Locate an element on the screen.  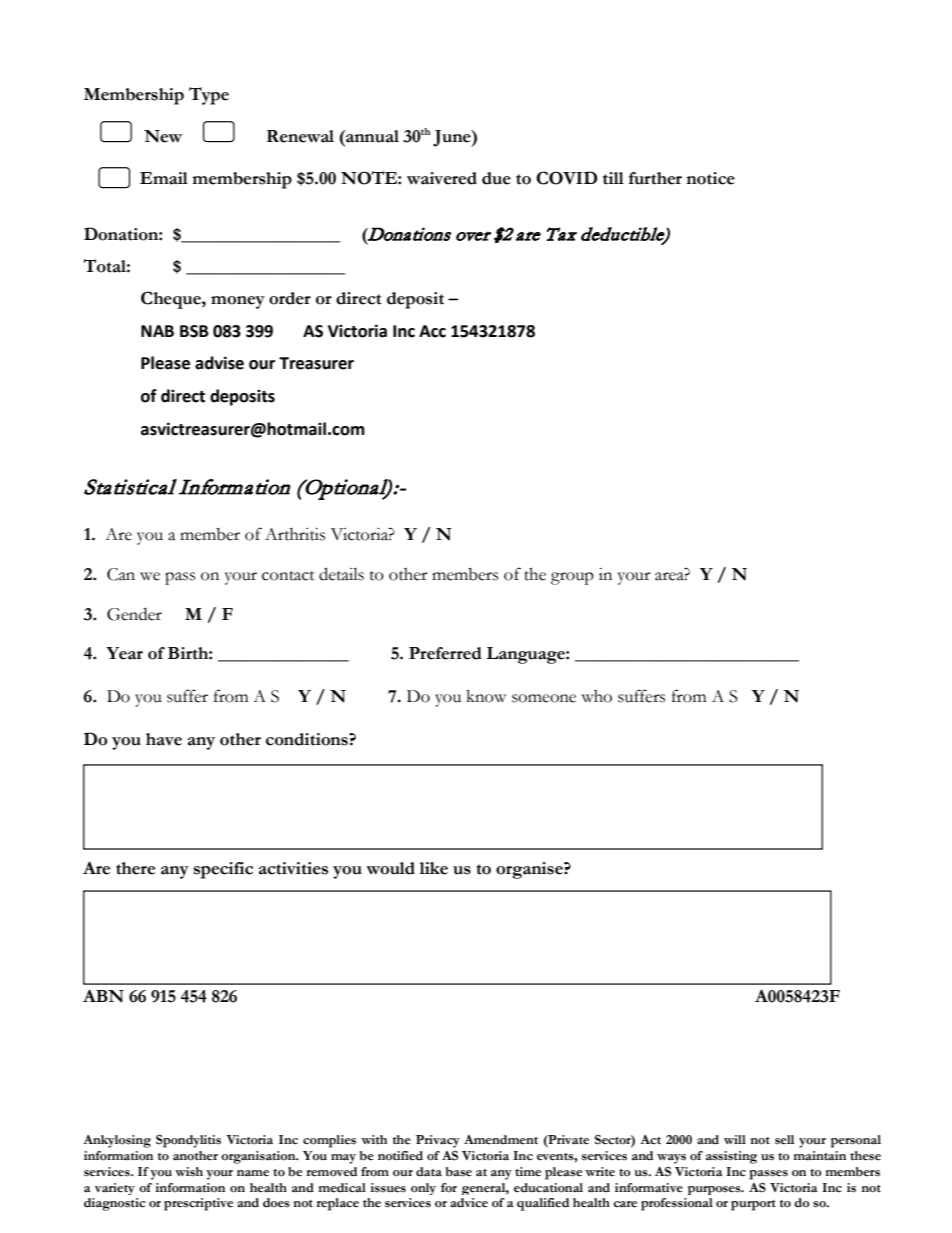
Year is located at coordinates (124, 653).
